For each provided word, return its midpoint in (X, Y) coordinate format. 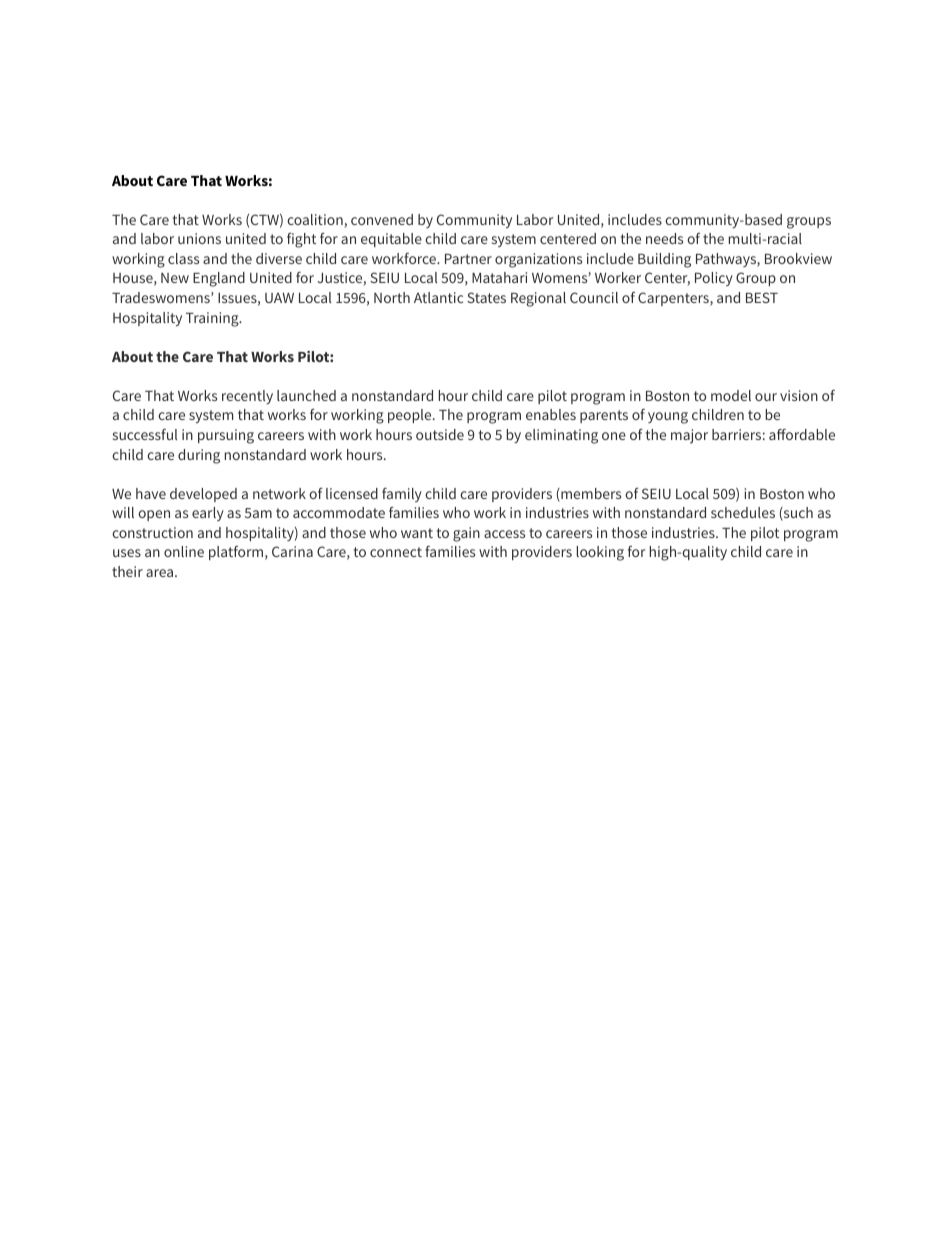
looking (600, 553)
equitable (391, 240)
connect (396, 552)
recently (247, 397)
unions (199, 238)
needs (664, 238)
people (411, 416)
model (731, 395)
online (184, 551)
